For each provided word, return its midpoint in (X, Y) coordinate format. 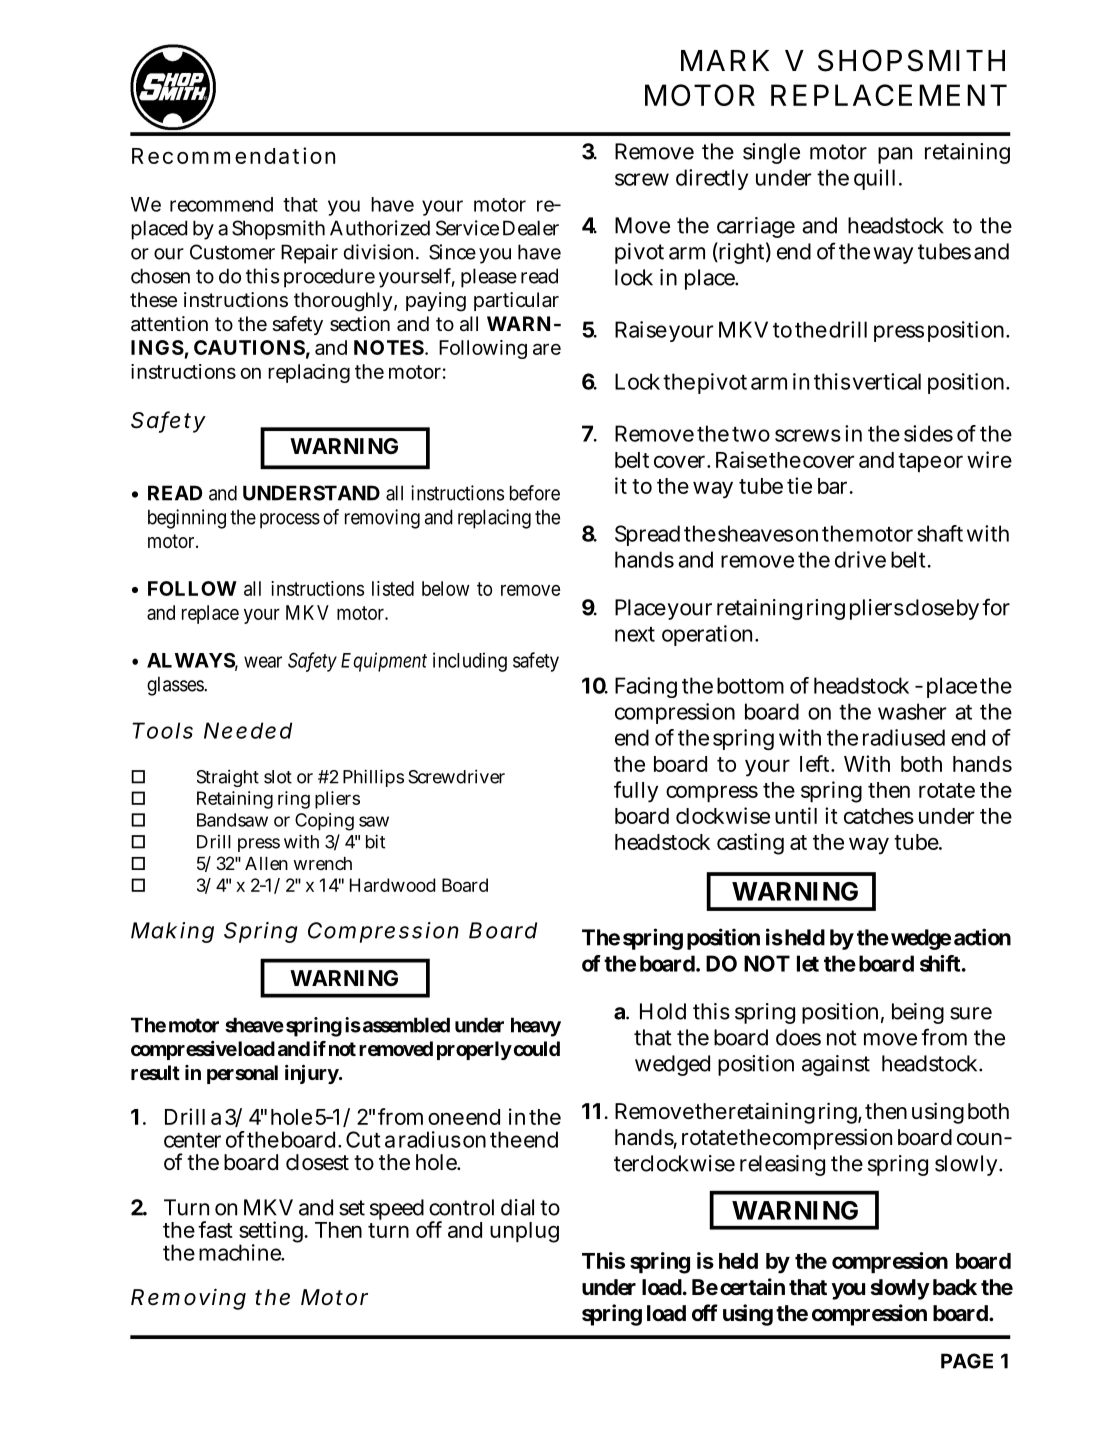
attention (169, 324)
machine (241, 1252)
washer (912, 711)
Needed (248, 730)
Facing (646, 687)
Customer (232, 252)
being (918, 1013)
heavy (536, 1027)
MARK (725, 60)
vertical (887, 381)
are (547, 349)
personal (242, 1074)
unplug (524, 1232)
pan (895, 155)
